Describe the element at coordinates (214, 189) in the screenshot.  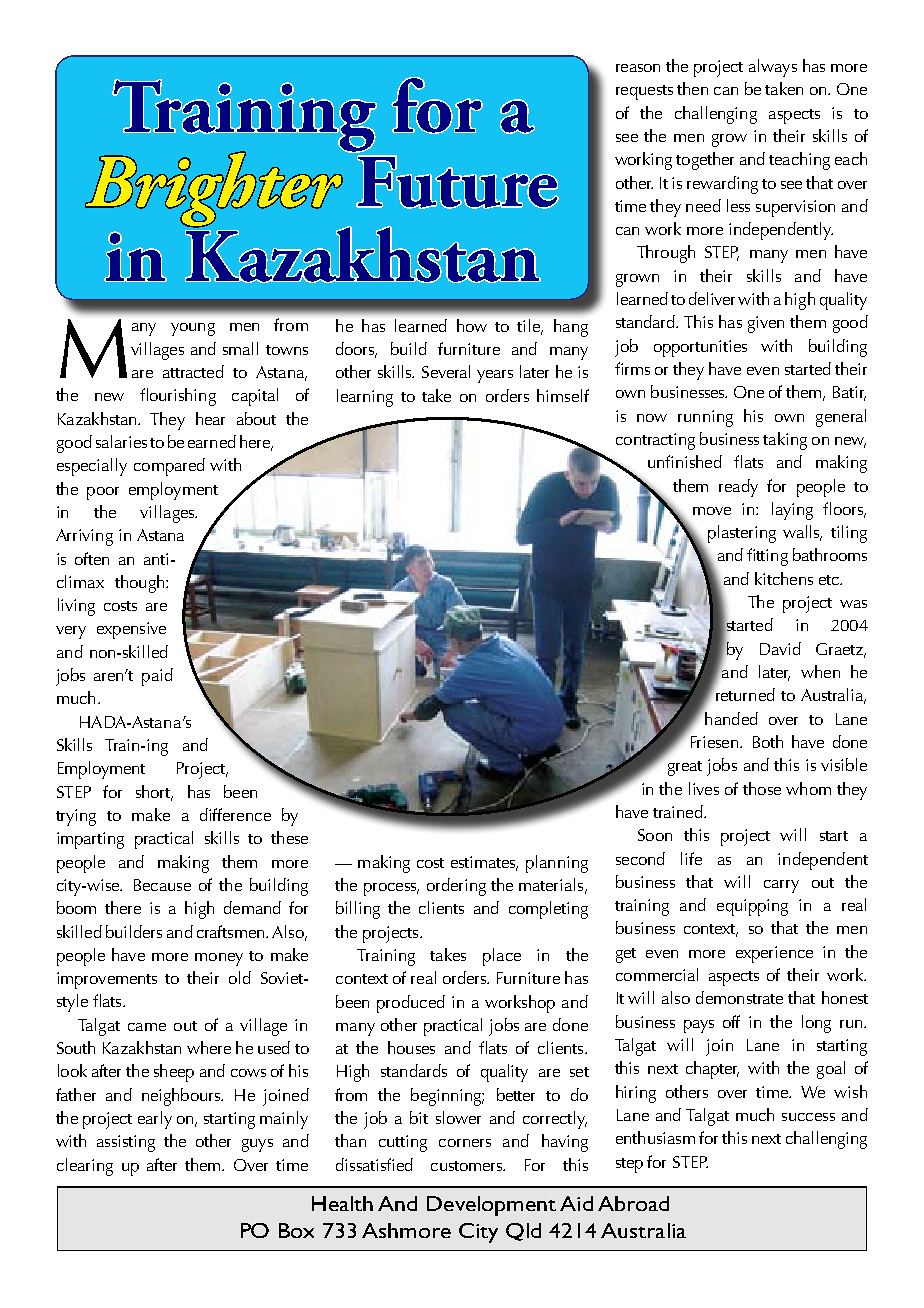
I see `Brighter` at that location.
